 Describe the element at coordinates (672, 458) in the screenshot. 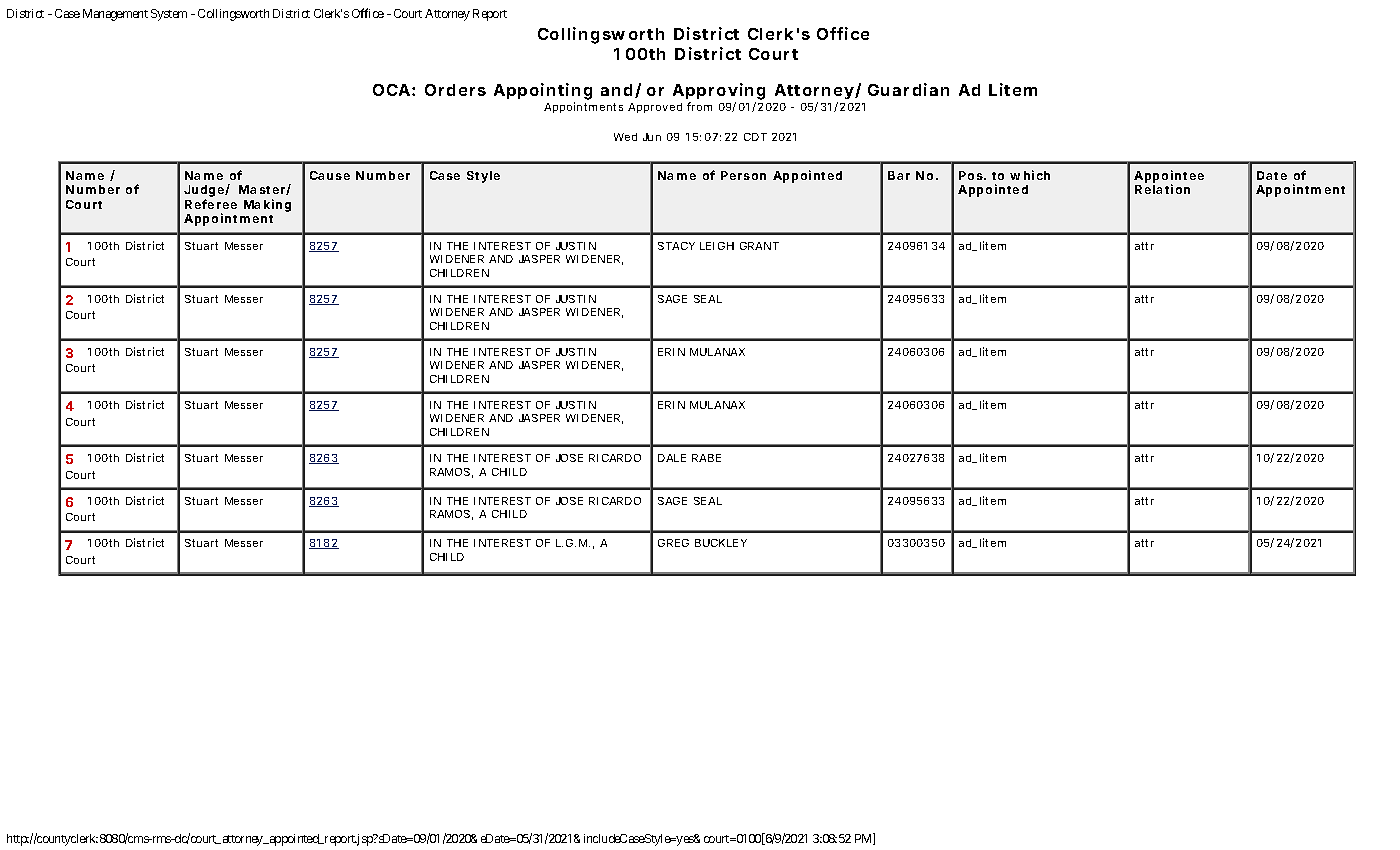

I see `DALE` at that location.
